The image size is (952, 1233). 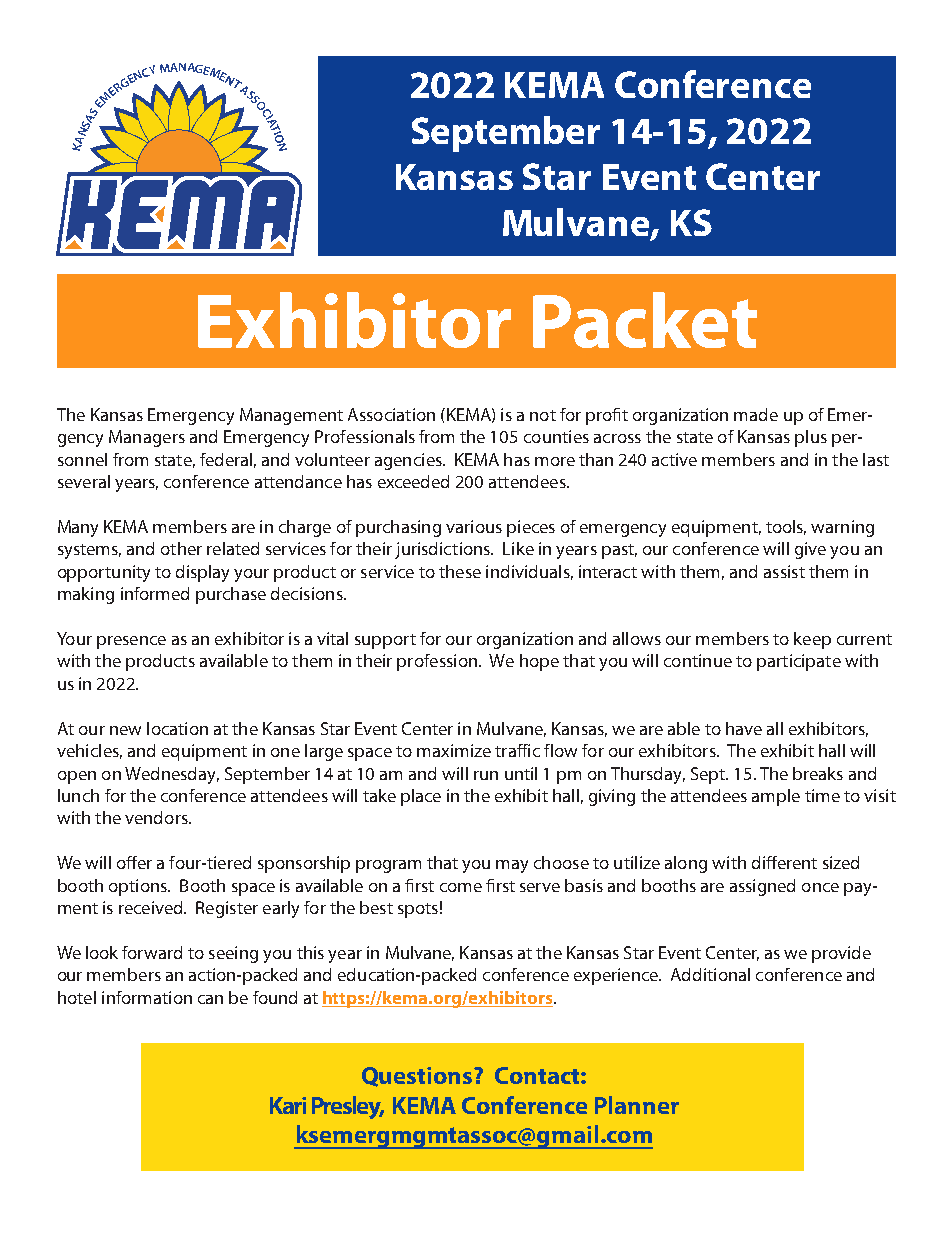 What do you see at coordinates (744, 728) in the document?
I see `have` at bounding box center [744, 728].
